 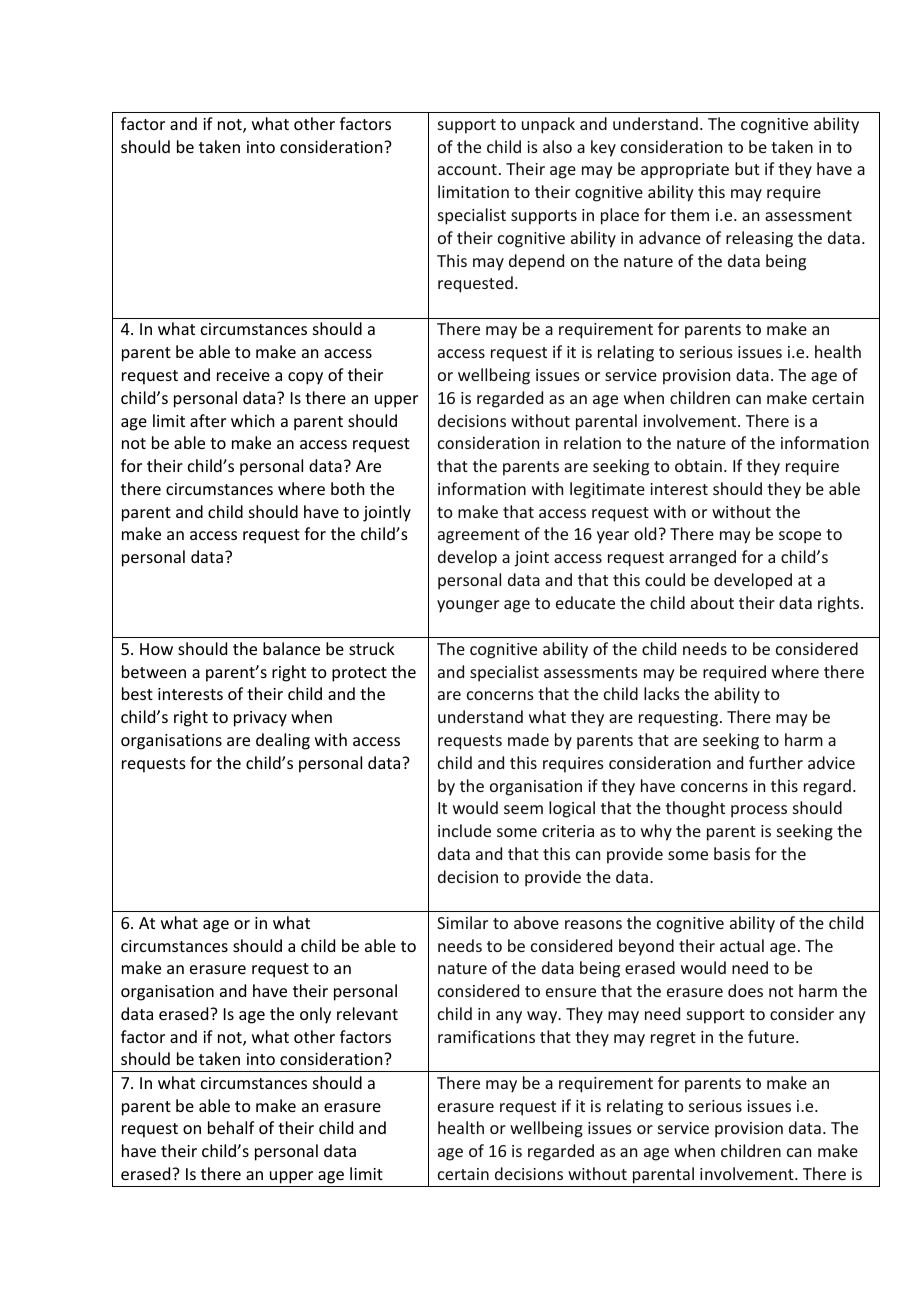 What do you see at coordinates (528, 739) in the screenshot?
I see `made` at bounding box center [528, 739].
